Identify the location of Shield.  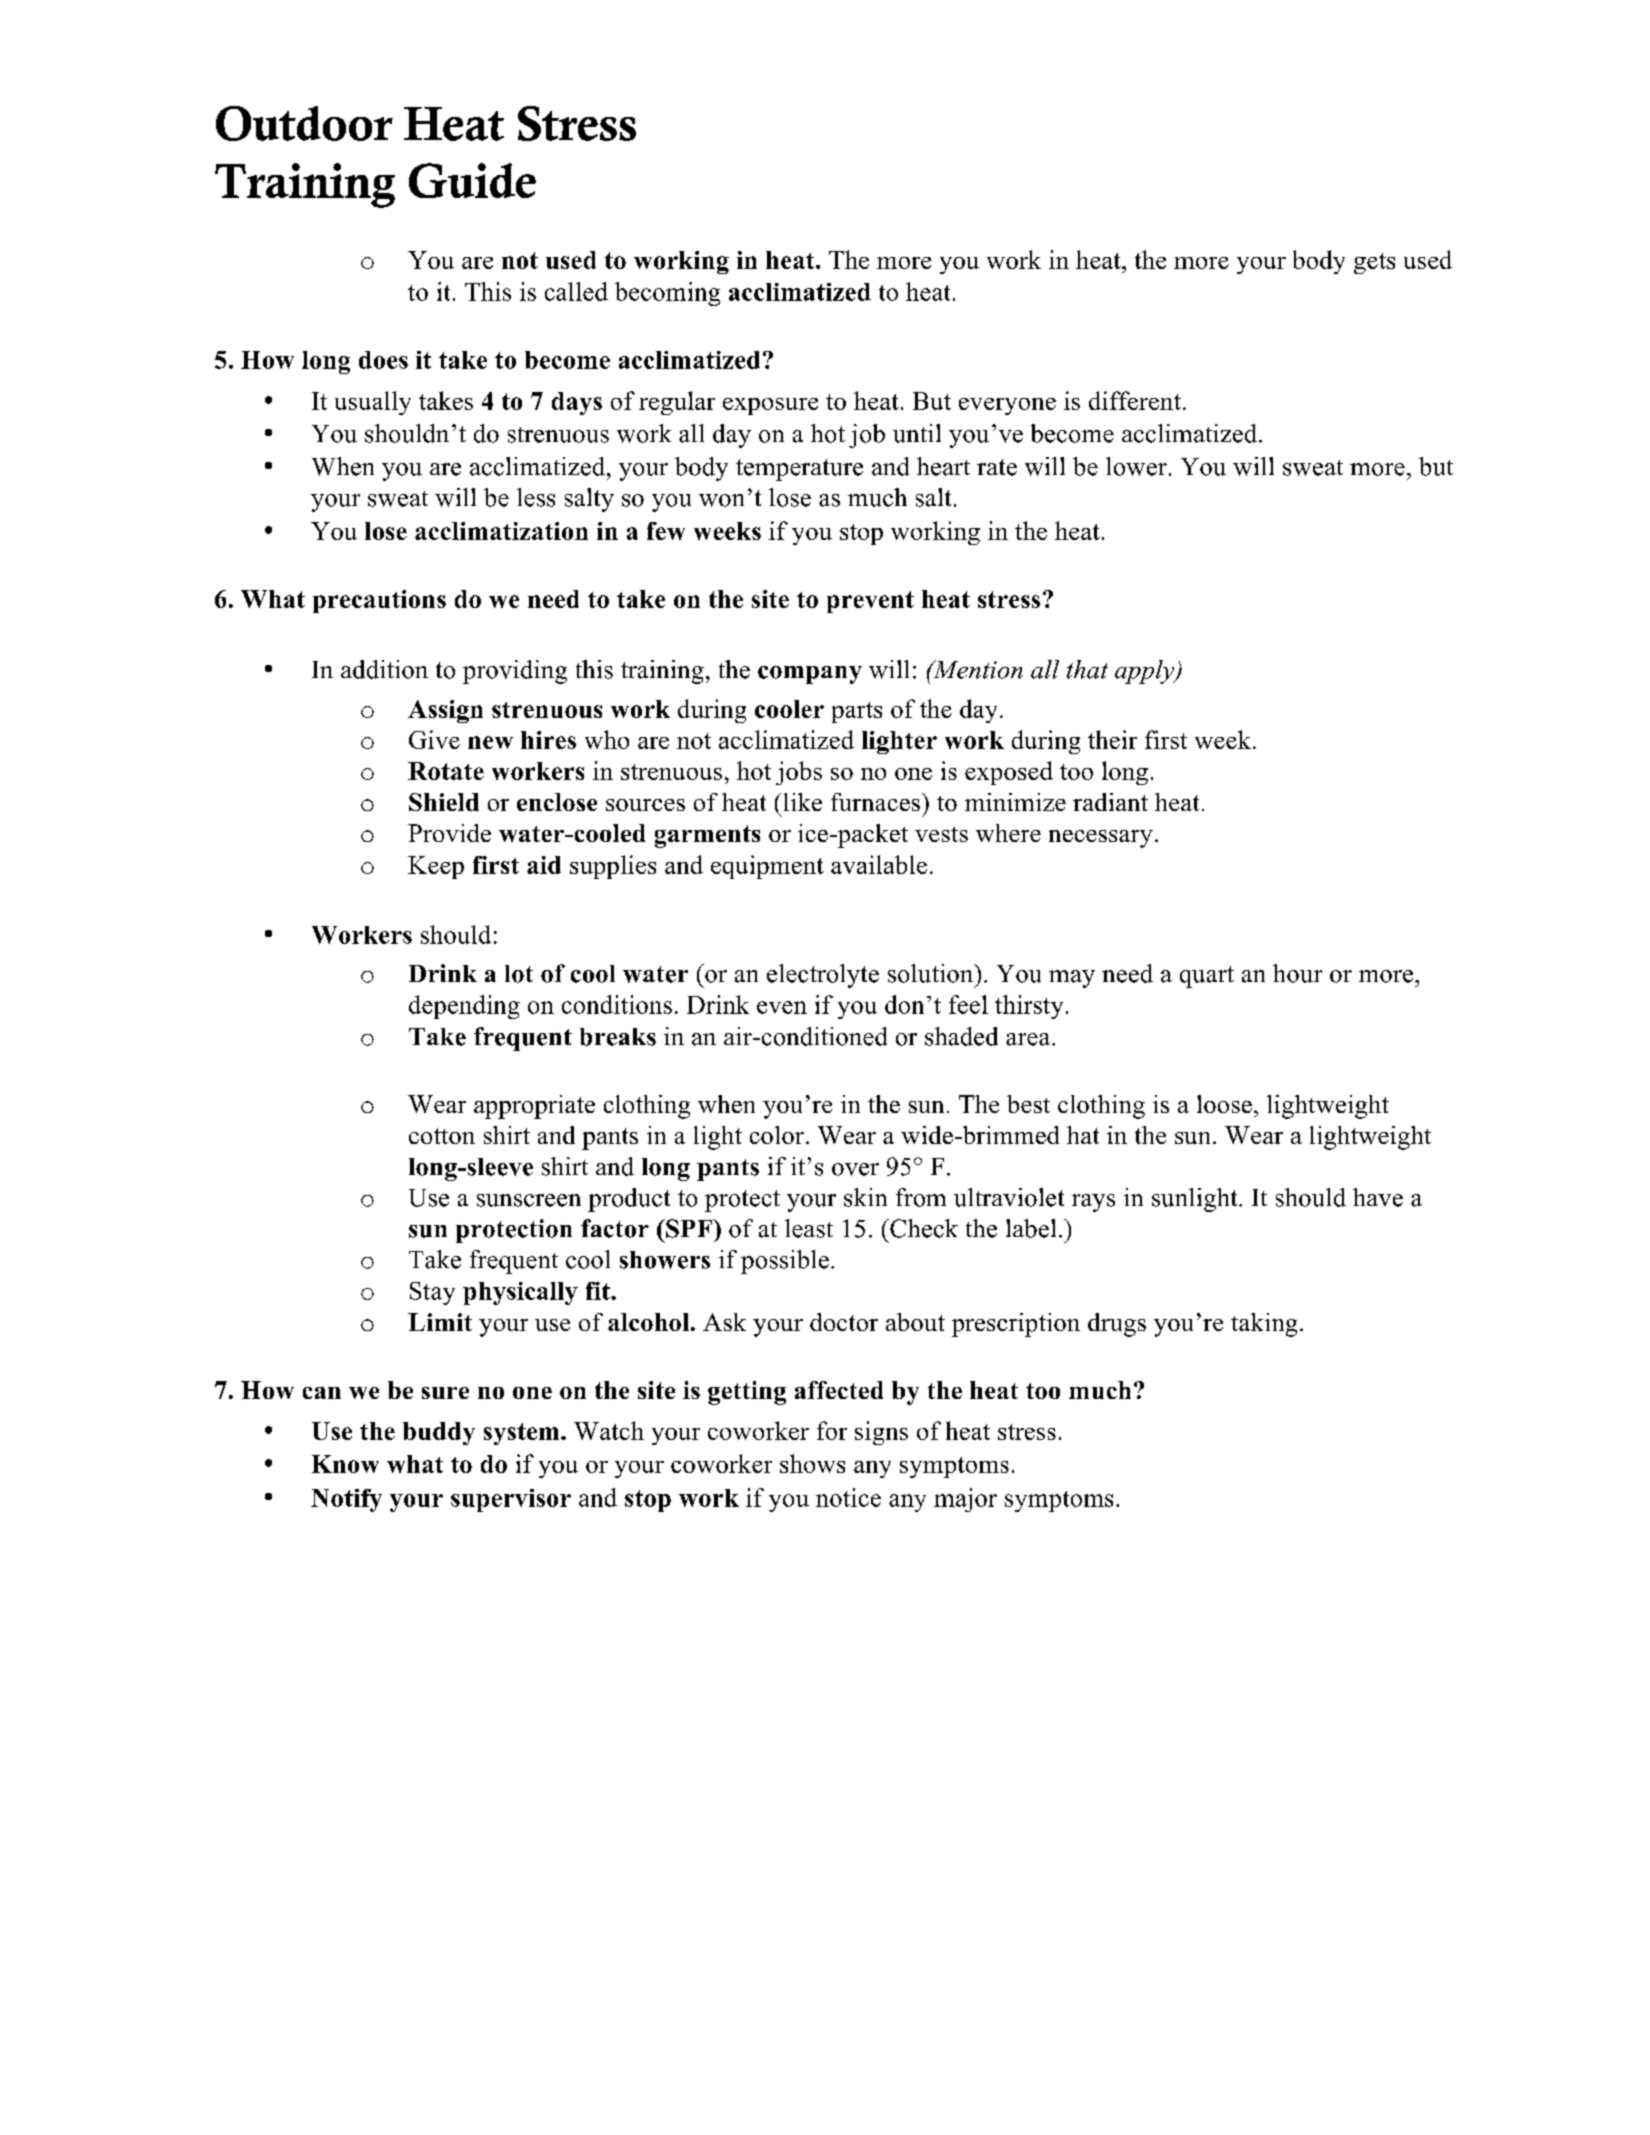
(444, 802).
